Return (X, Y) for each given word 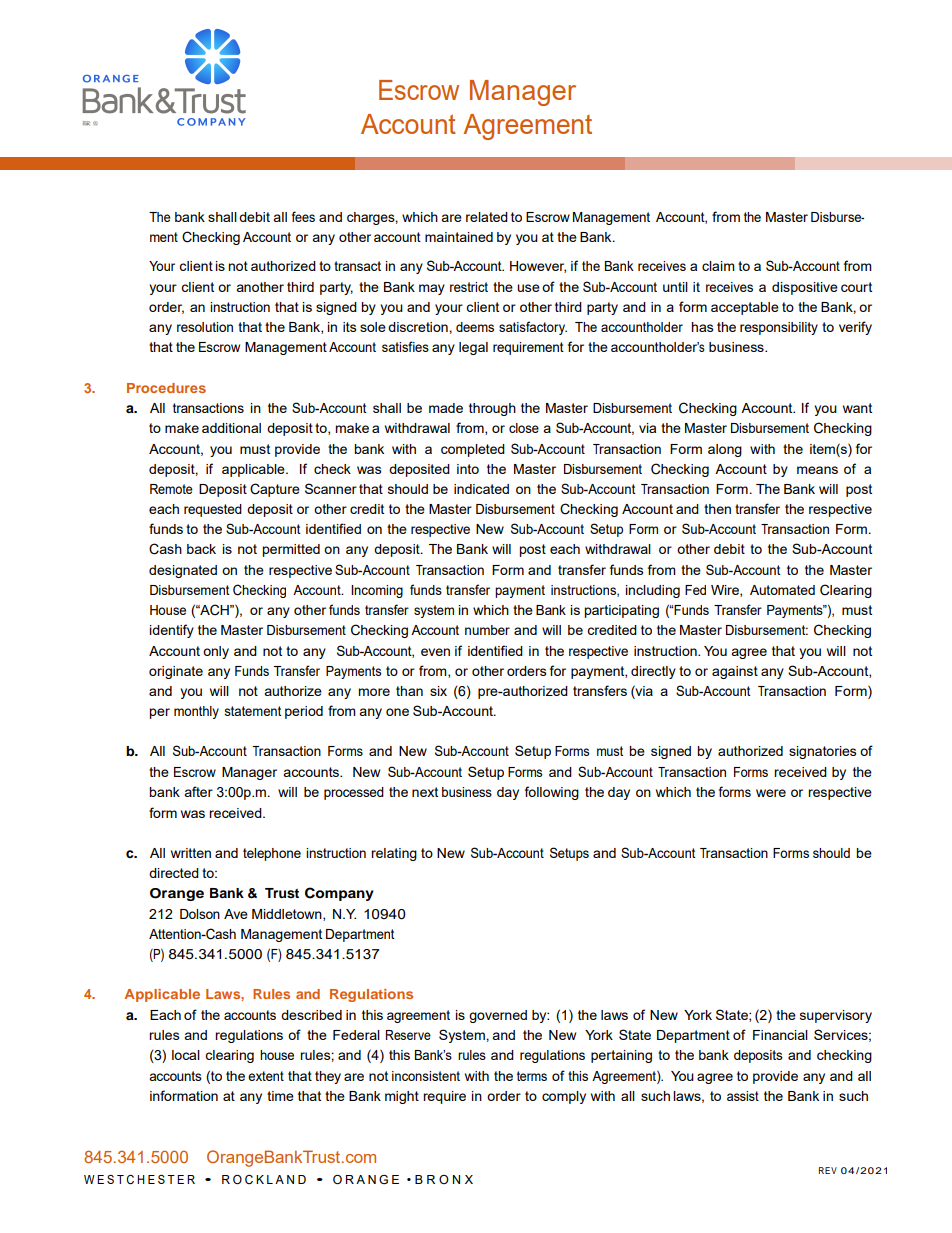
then (717, 509)
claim (718, 266)
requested (213, 510)
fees (303, 216)
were (771, 793)
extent (266, 1076)
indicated (481, 489)
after (198, 791)
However (538, 267)
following (552, 793)
